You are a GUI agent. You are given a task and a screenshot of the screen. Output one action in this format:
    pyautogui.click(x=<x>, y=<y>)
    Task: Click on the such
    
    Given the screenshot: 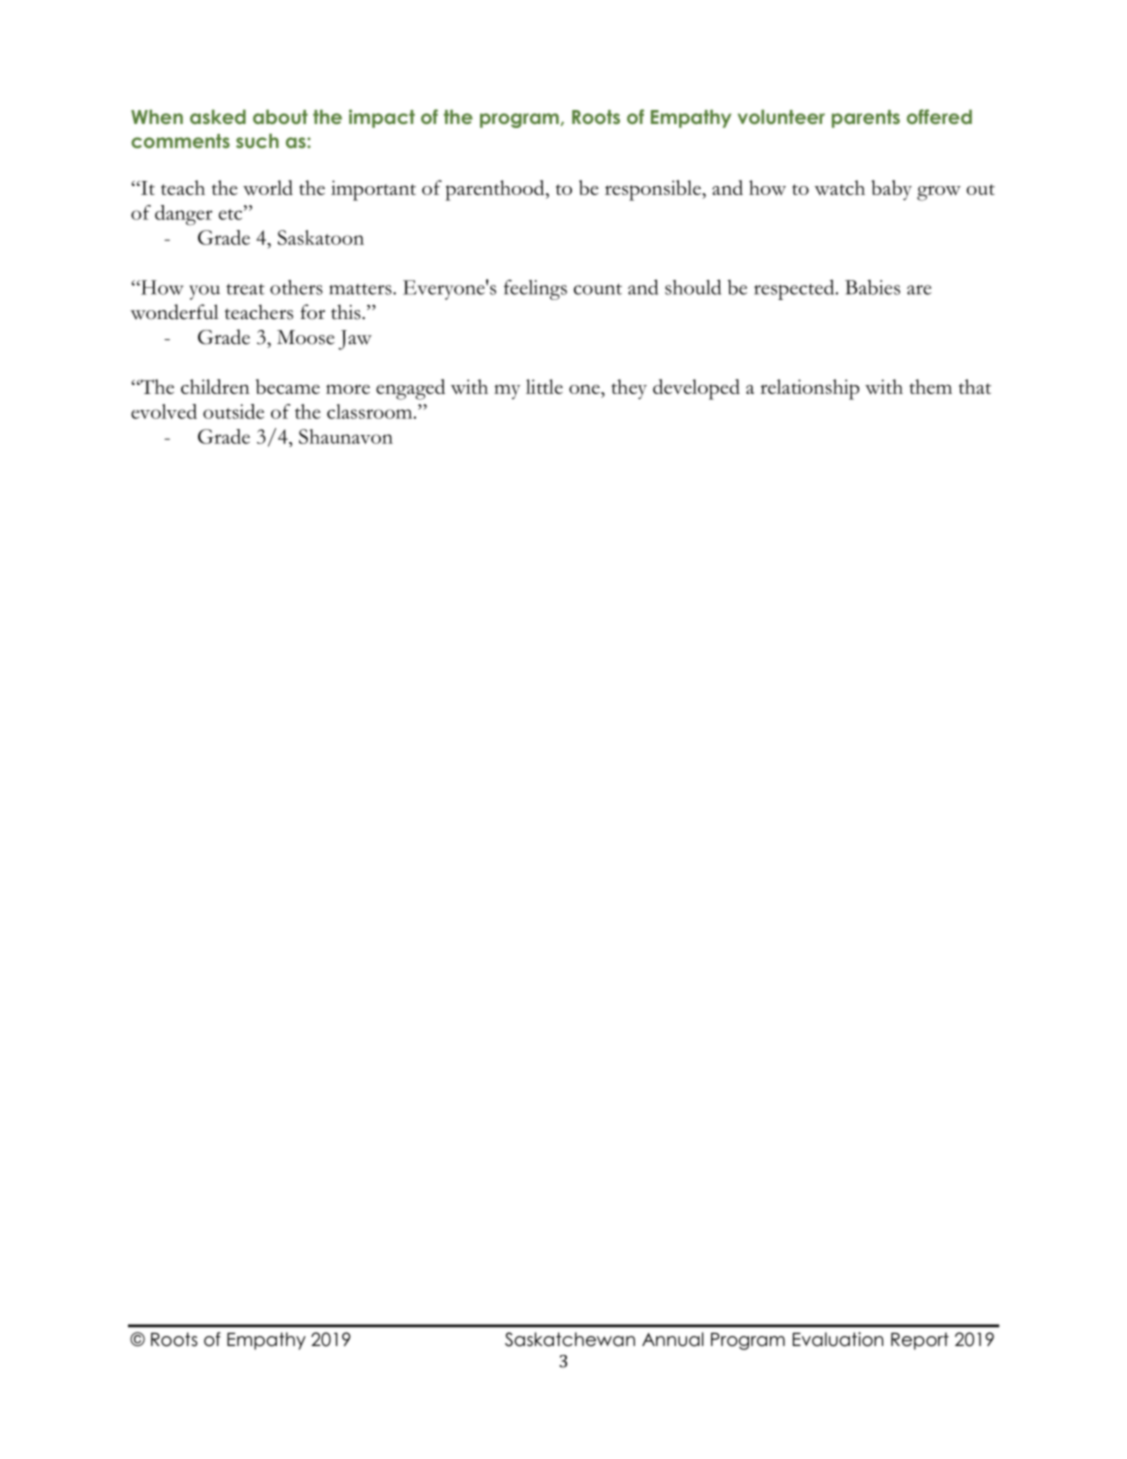 What is the action you would take?
    pyautogui.click(x=257, y=140)
